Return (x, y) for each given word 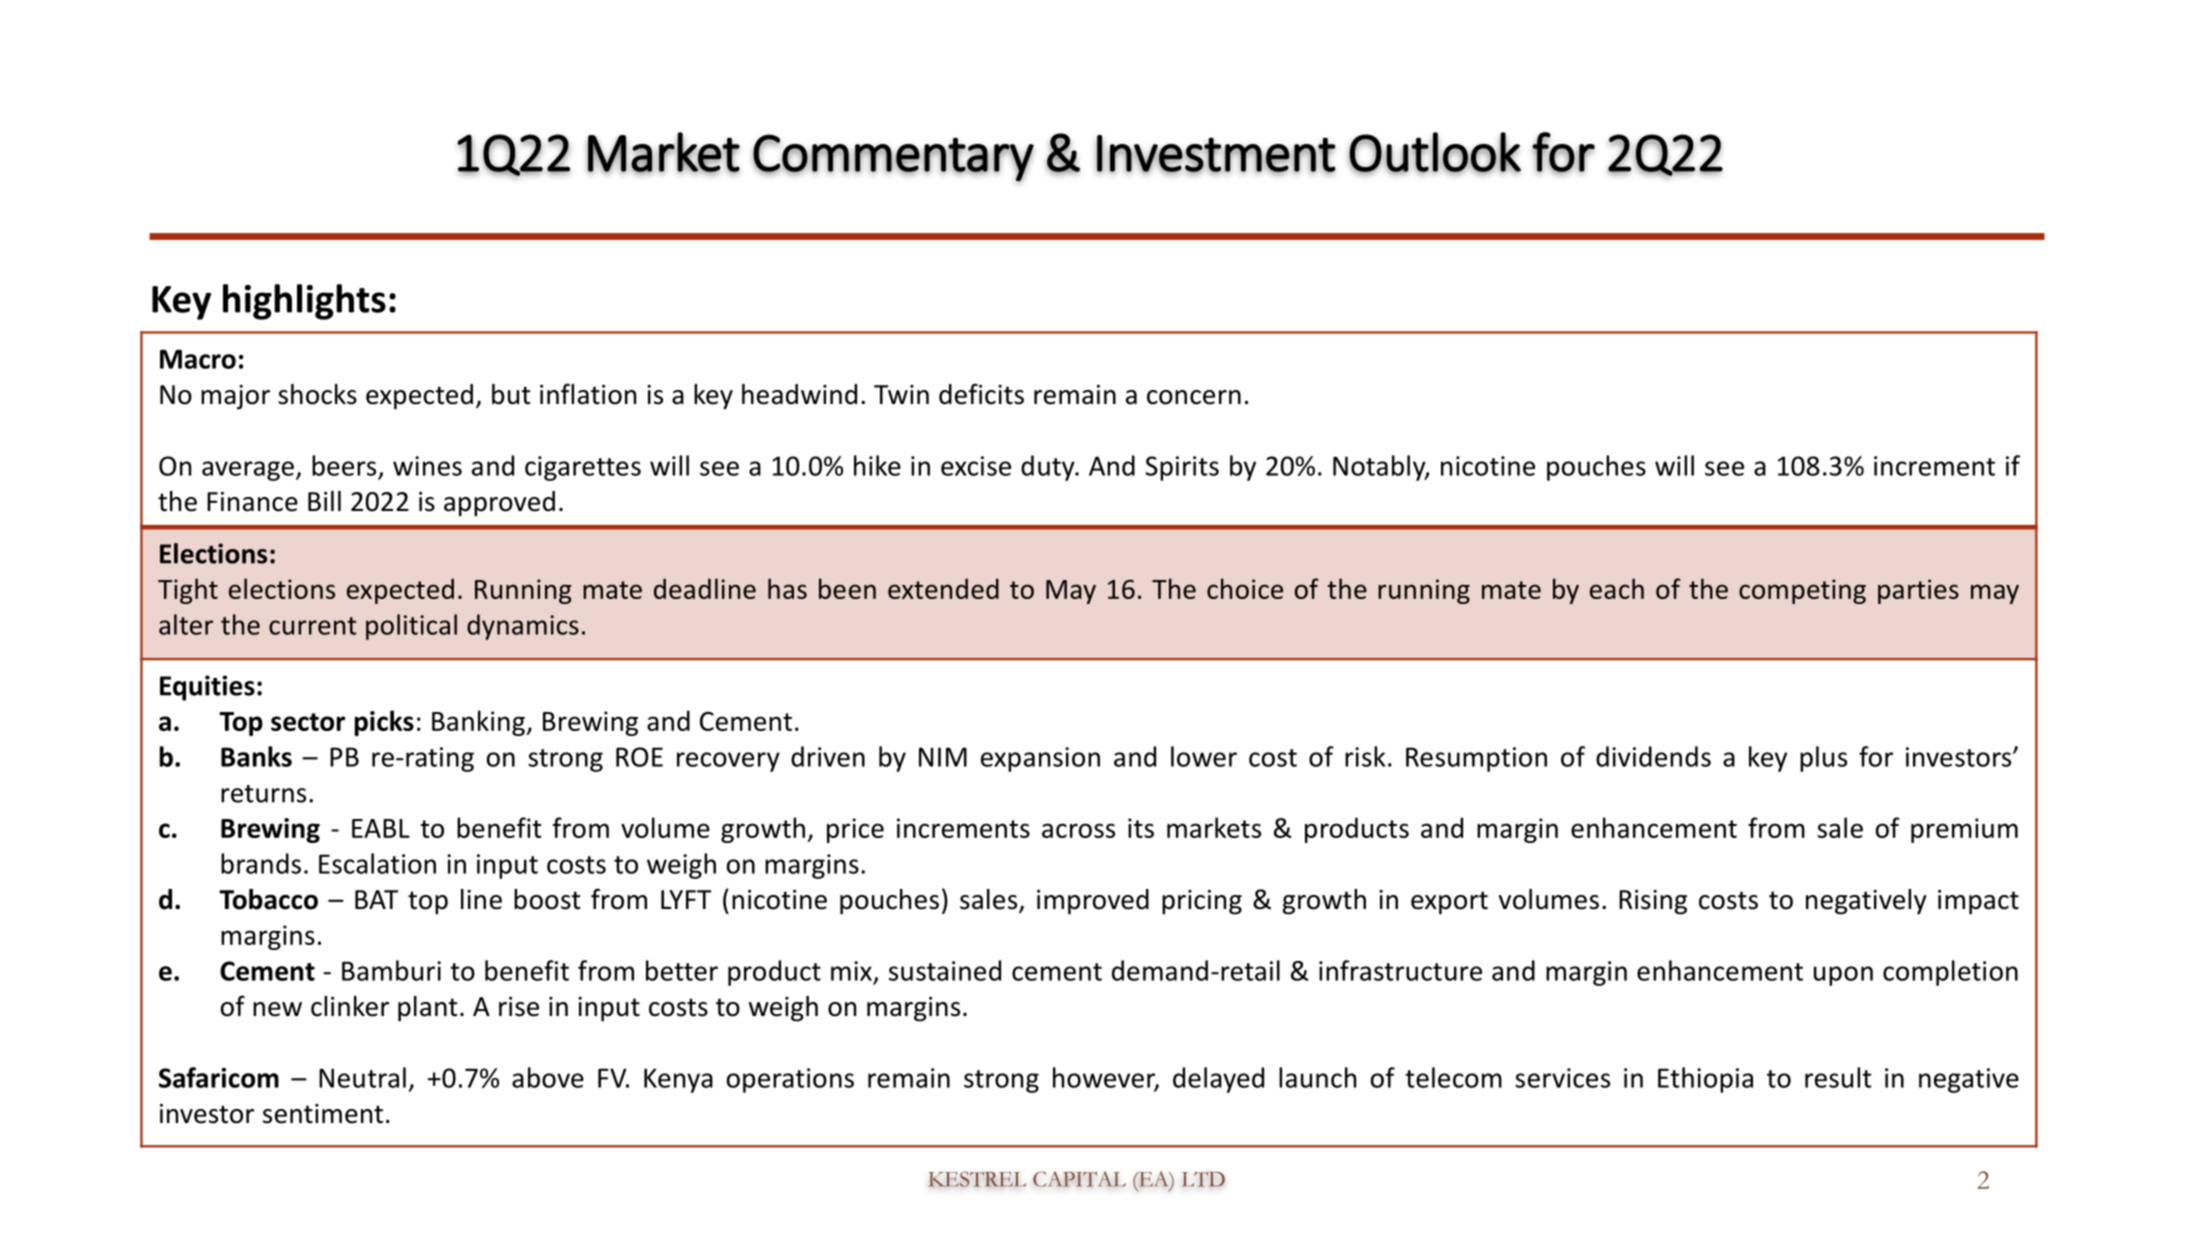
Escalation (377, 863)
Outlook (1435, 152)
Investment (1216, 154)
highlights (304, 302)
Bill (324, 501)
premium (1964, 830)
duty (1049, 468)
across (1078, 830)
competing (1802, 591)
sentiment (323, 1114)
